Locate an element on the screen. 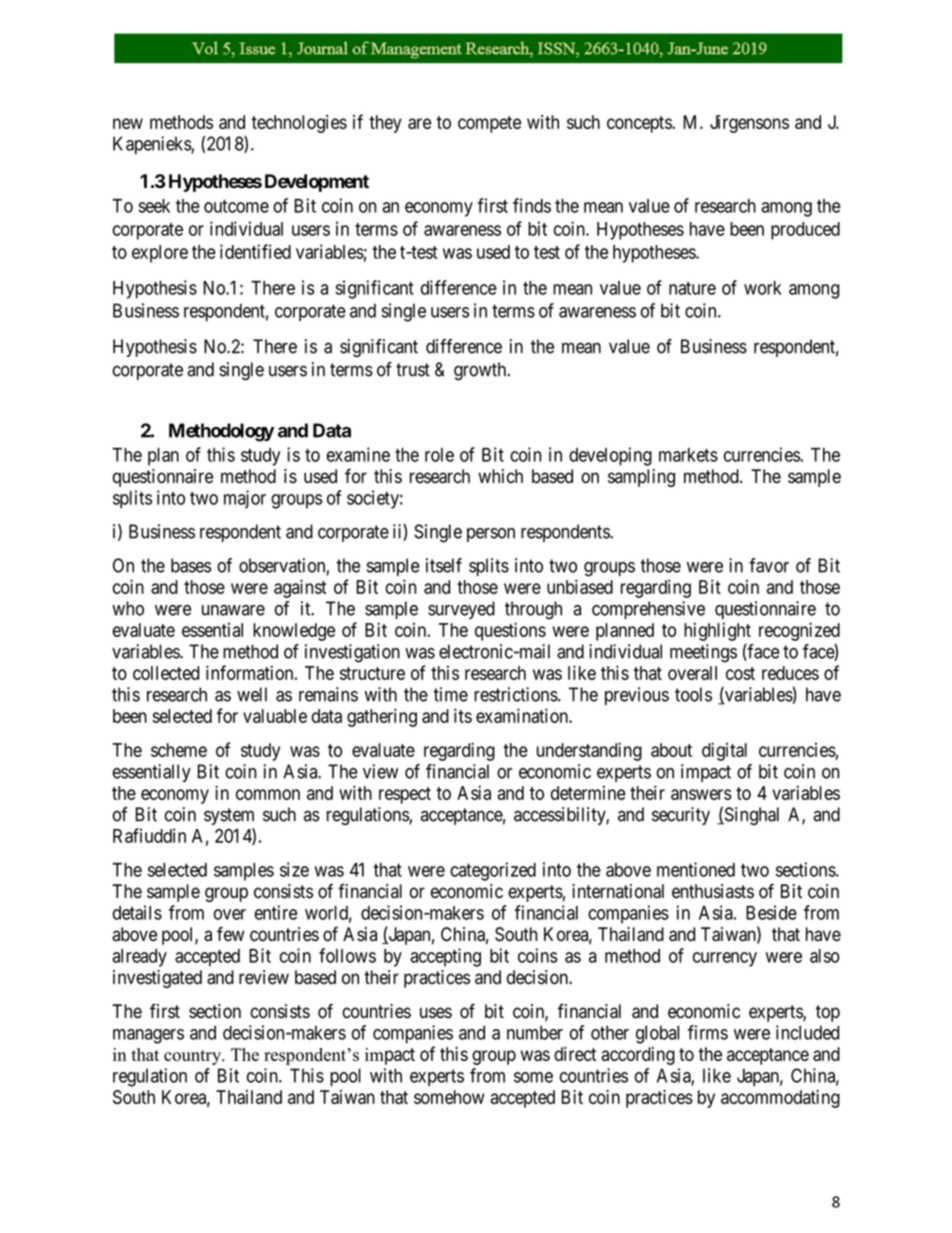 The width and height of the screenshot is (952, 1233). major is located at coordinates (245, 499).
